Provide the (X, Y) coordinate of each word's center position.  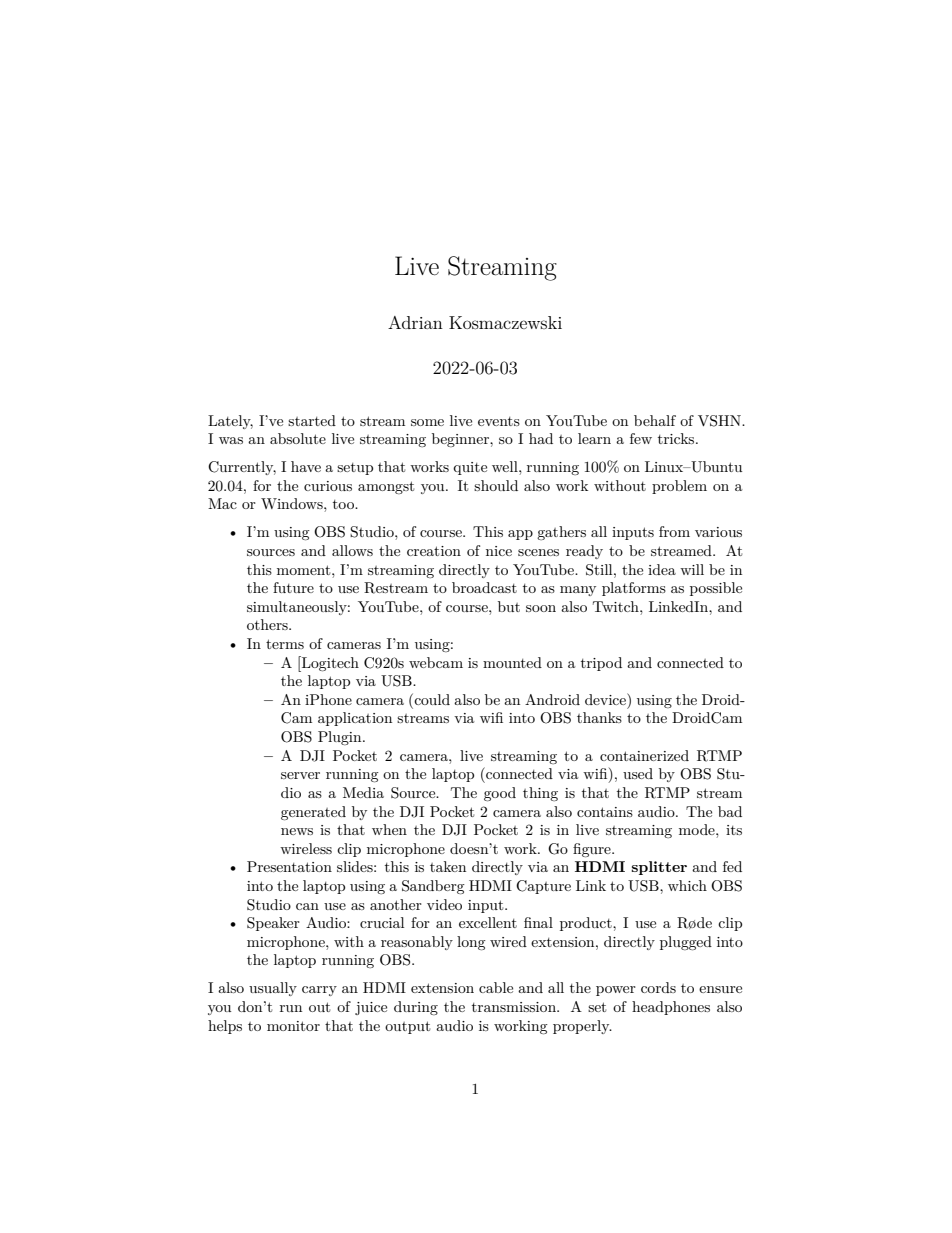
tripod (601, 664)
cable (496, 987)
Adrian (415, 322)
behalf (655, 420)
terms (285, 644)
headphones (671, 1008)
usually (273, 989)
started (312, 420)
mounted (512, 662)
